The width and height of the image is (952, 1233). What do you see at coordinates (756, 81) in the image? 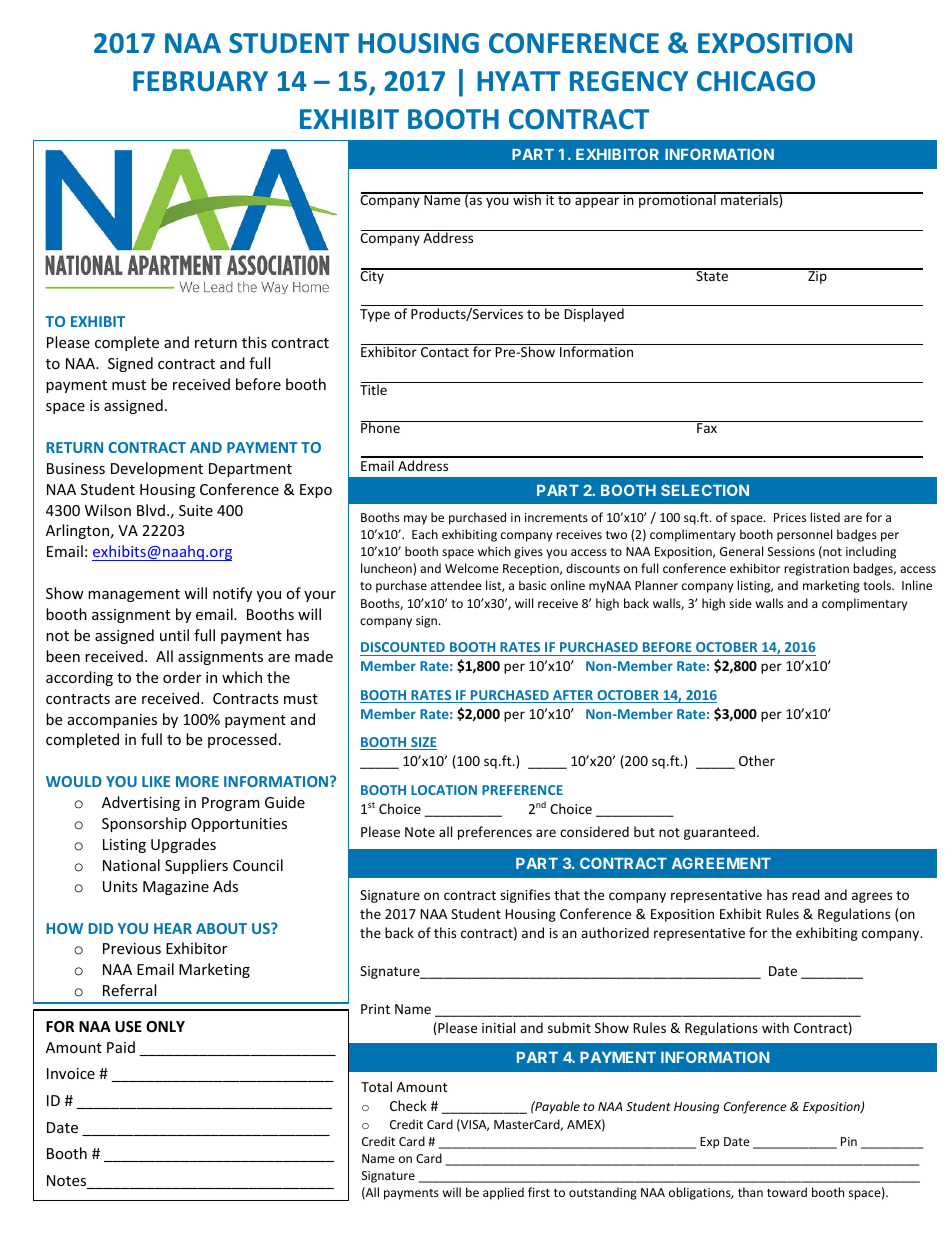
I see `CHICAGO` at bounding box center [756, 81].
